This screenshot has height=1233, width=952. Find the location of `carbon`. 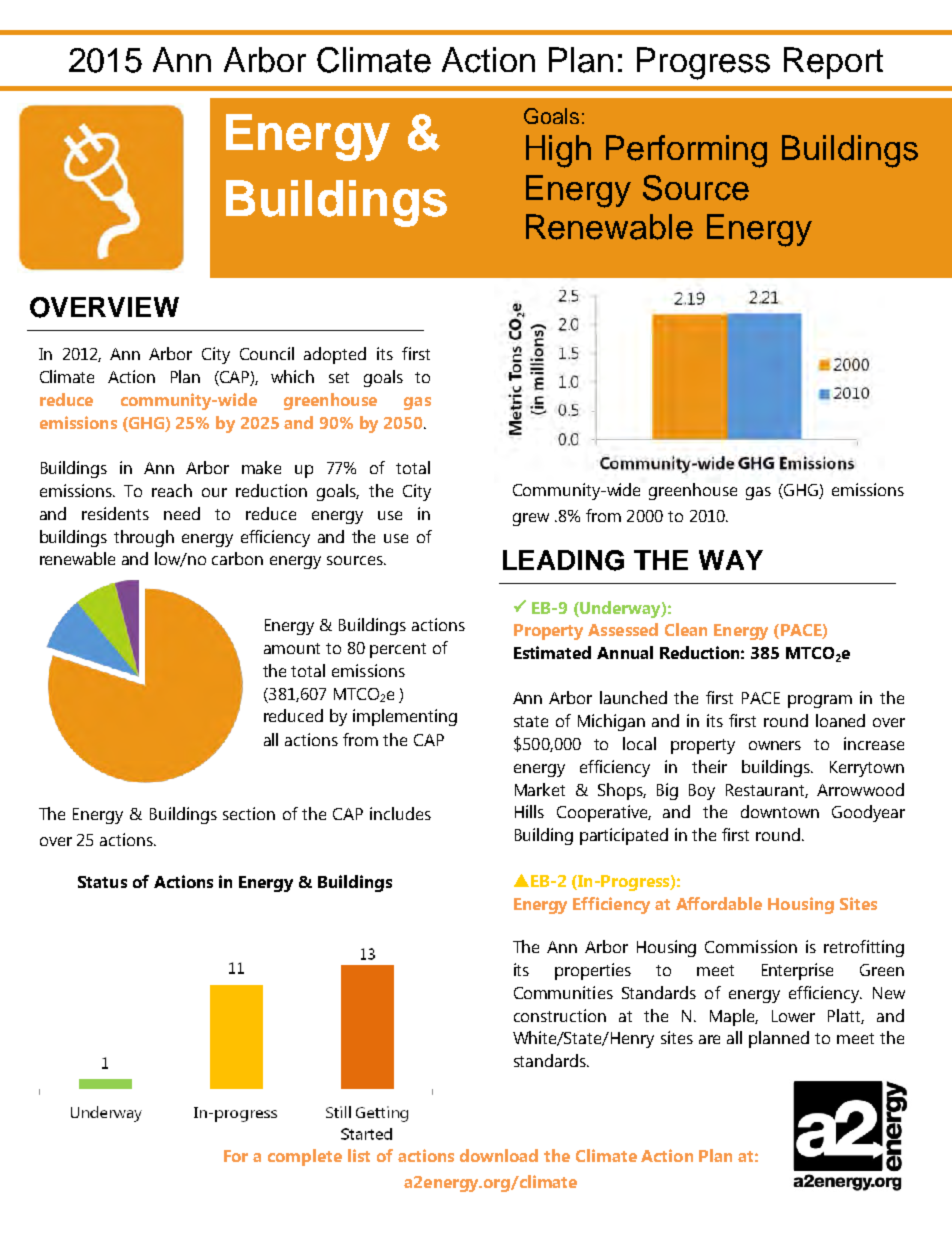

carbon is located at coordinates (237, 558).
